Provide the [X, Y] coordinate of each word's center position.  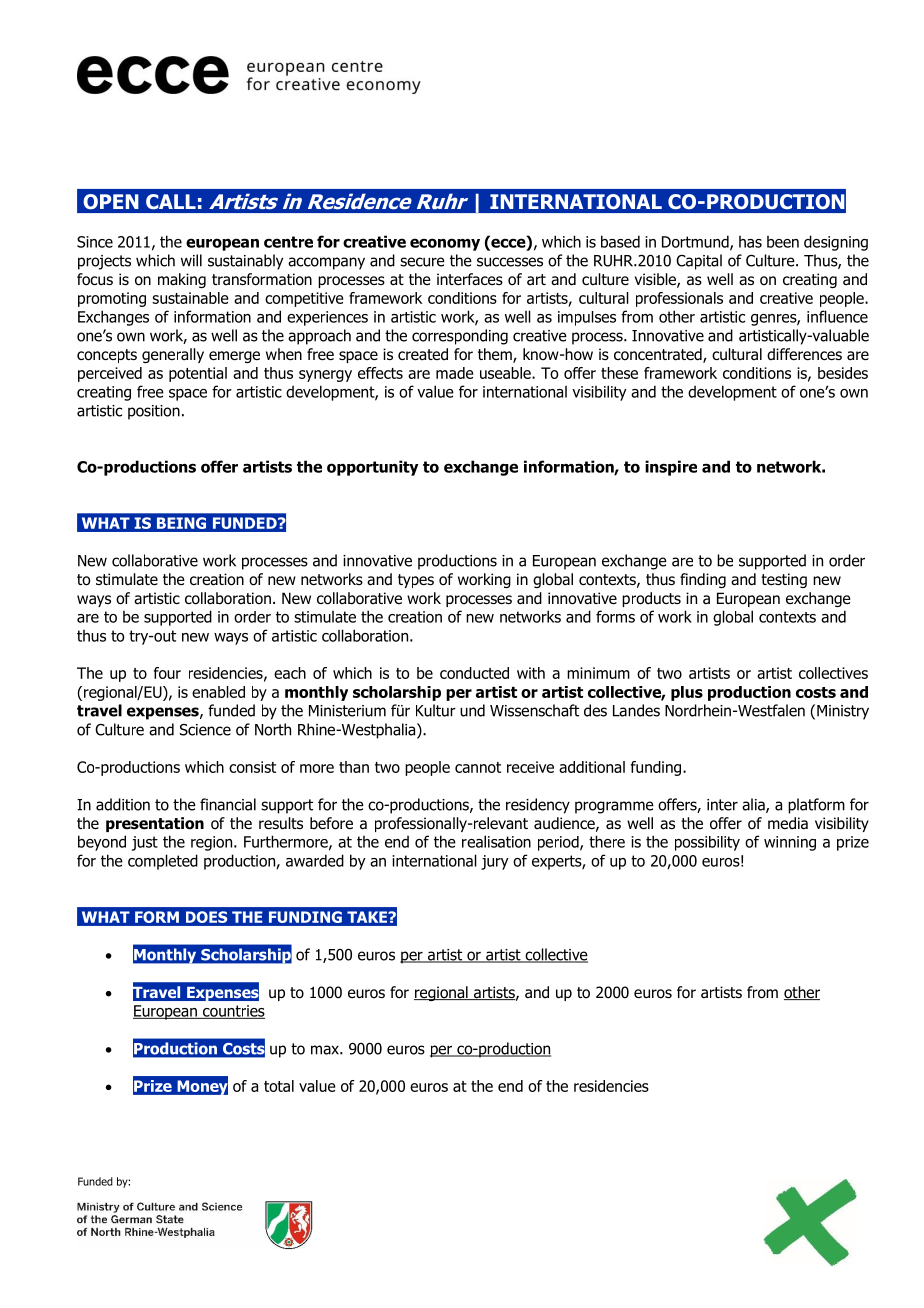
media [788, 823]
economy [445, 244]
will [191, 260]
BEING [181, 523]
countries [233, 1012]
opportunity [373, 468]
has [750, 242]
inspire [671, 468]
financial [228, 804]
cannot [478, 767]
